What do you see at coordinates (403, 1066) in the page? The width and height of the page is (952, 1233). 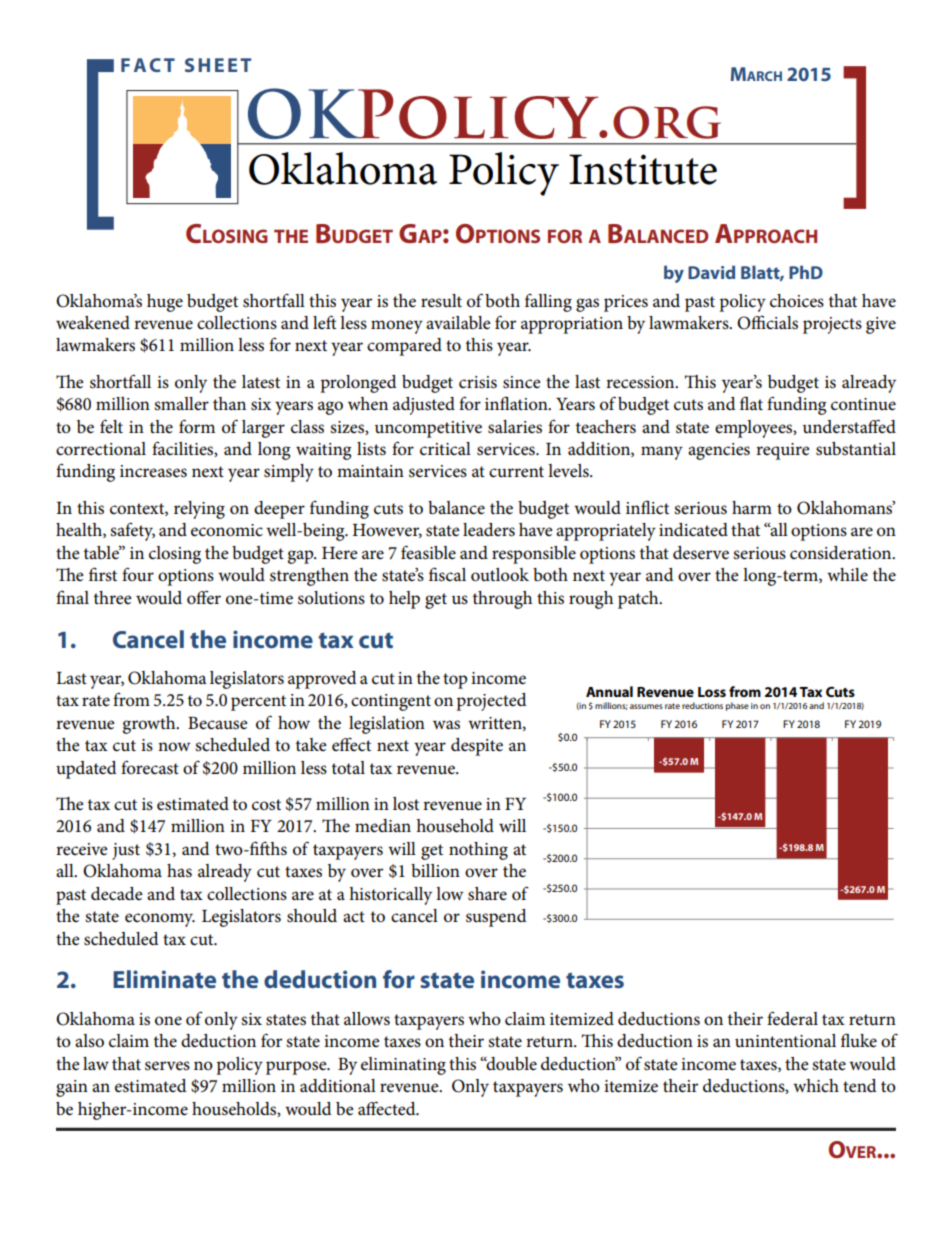 I see `eliminating` at bounding box center [403, 1066].
